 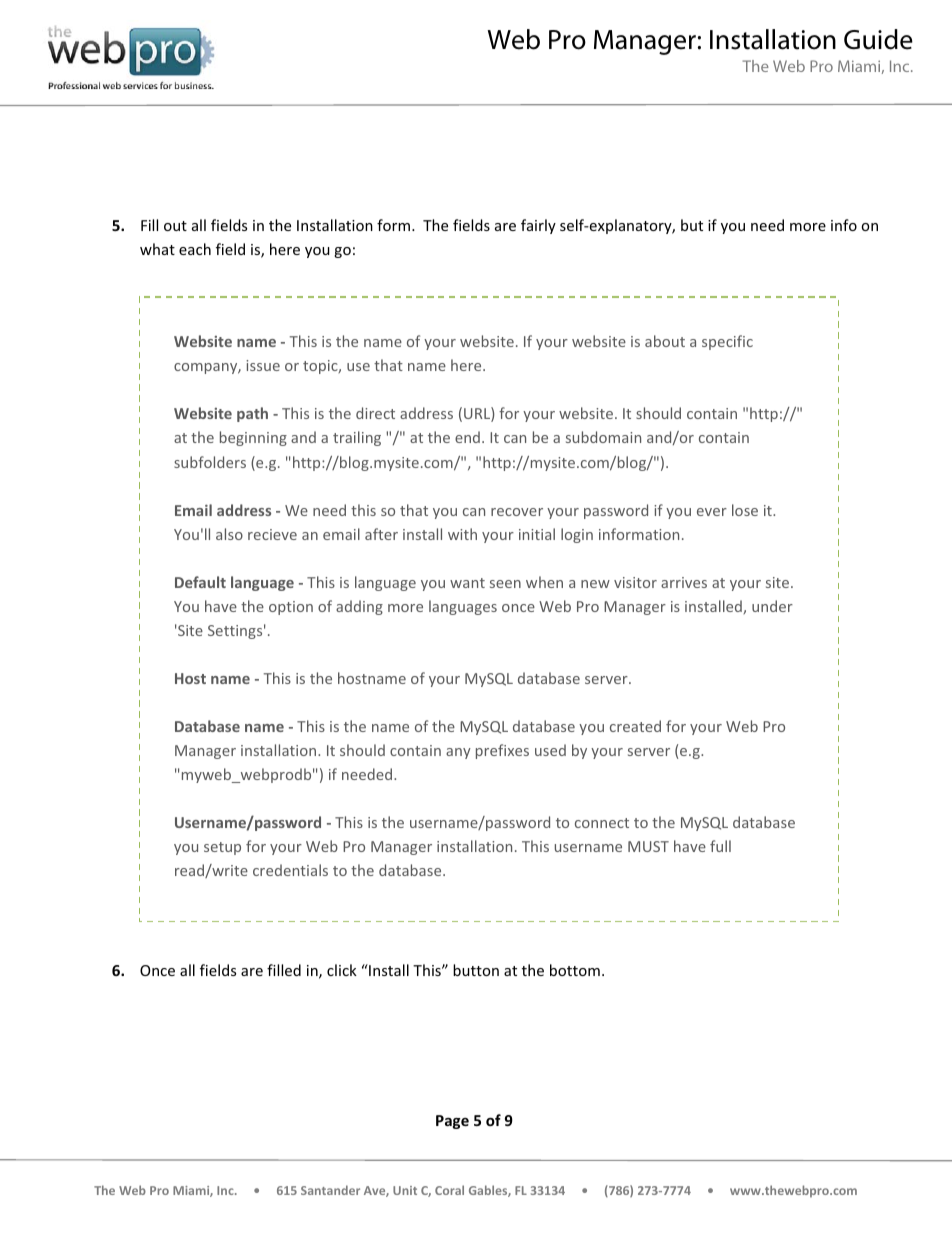 I want to click on option, so click(x=291, y=608).
